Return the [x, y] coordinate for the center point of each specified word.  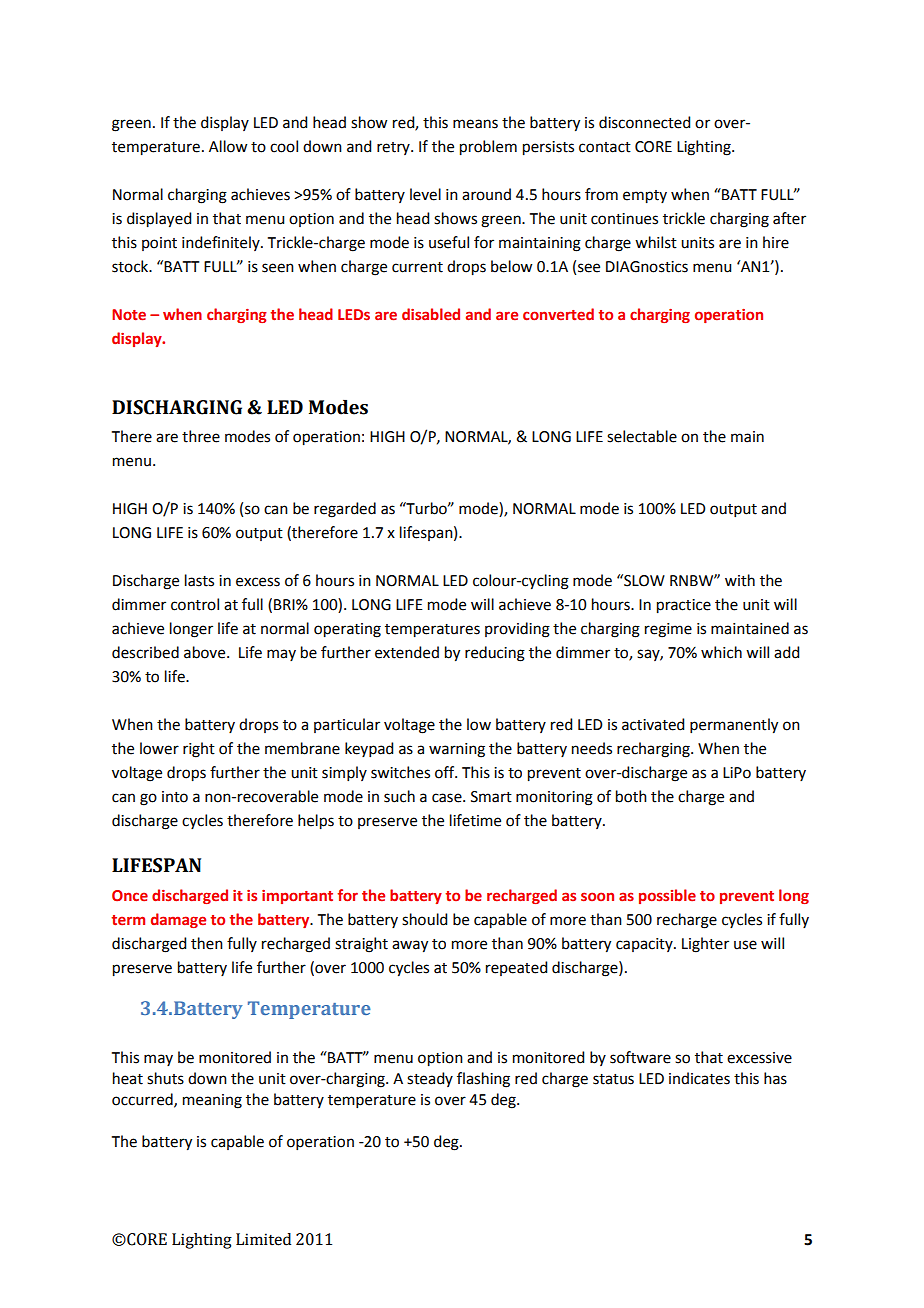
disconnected [644, 122]
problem [488, 148]
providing [517, 630]
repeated [516, 968]
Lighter [705, 945]
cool [284, 146]
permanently [734, 726]
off [446, 772]
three [201, 436]
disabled [431, 314]
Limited [263, 1239]
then [207, 943]
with [740, 580]
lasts [199, 580]
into [175, 797]
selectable [642, 436]
